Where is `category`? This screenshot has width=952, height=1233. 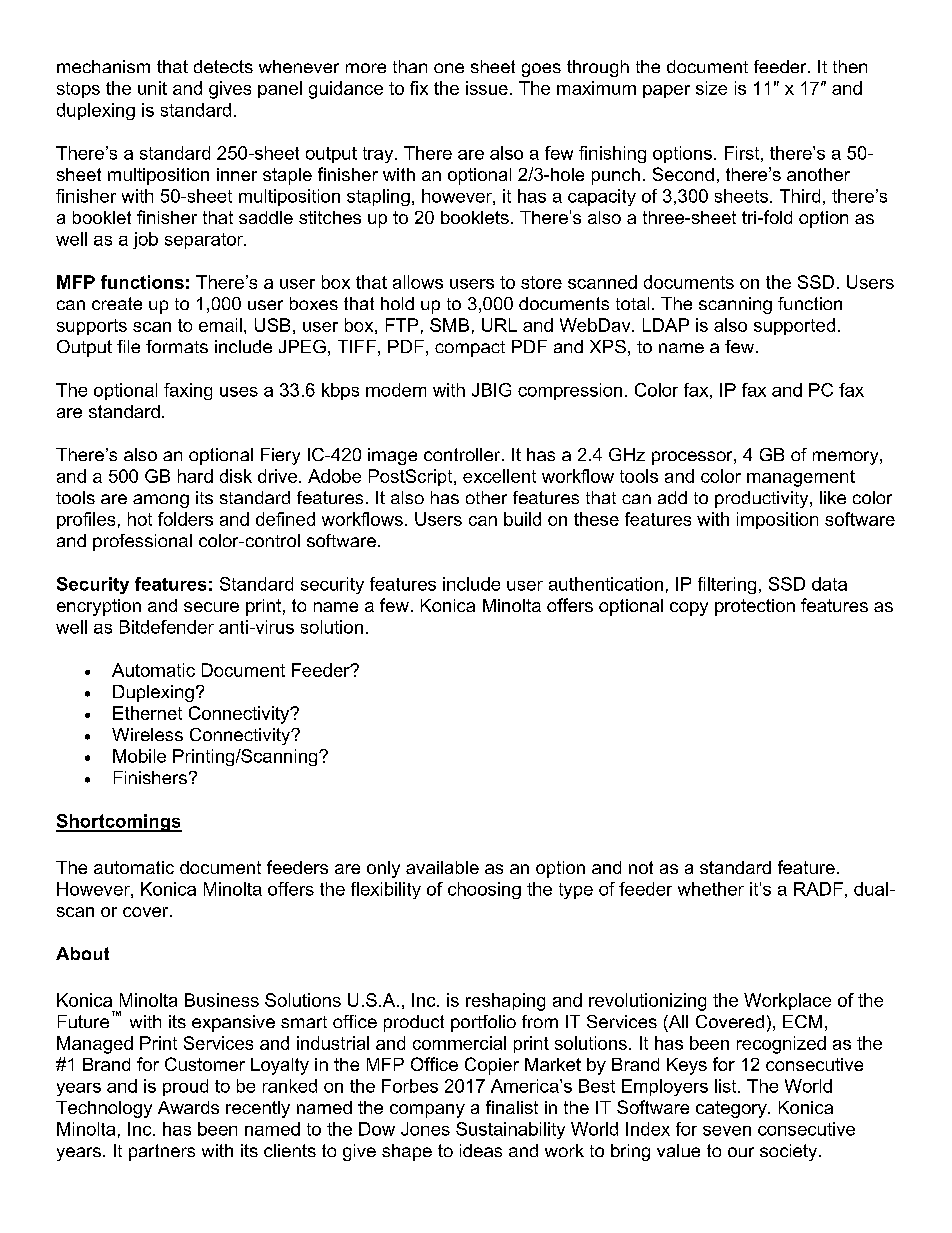
category is located at coordinates (732, 1109).
